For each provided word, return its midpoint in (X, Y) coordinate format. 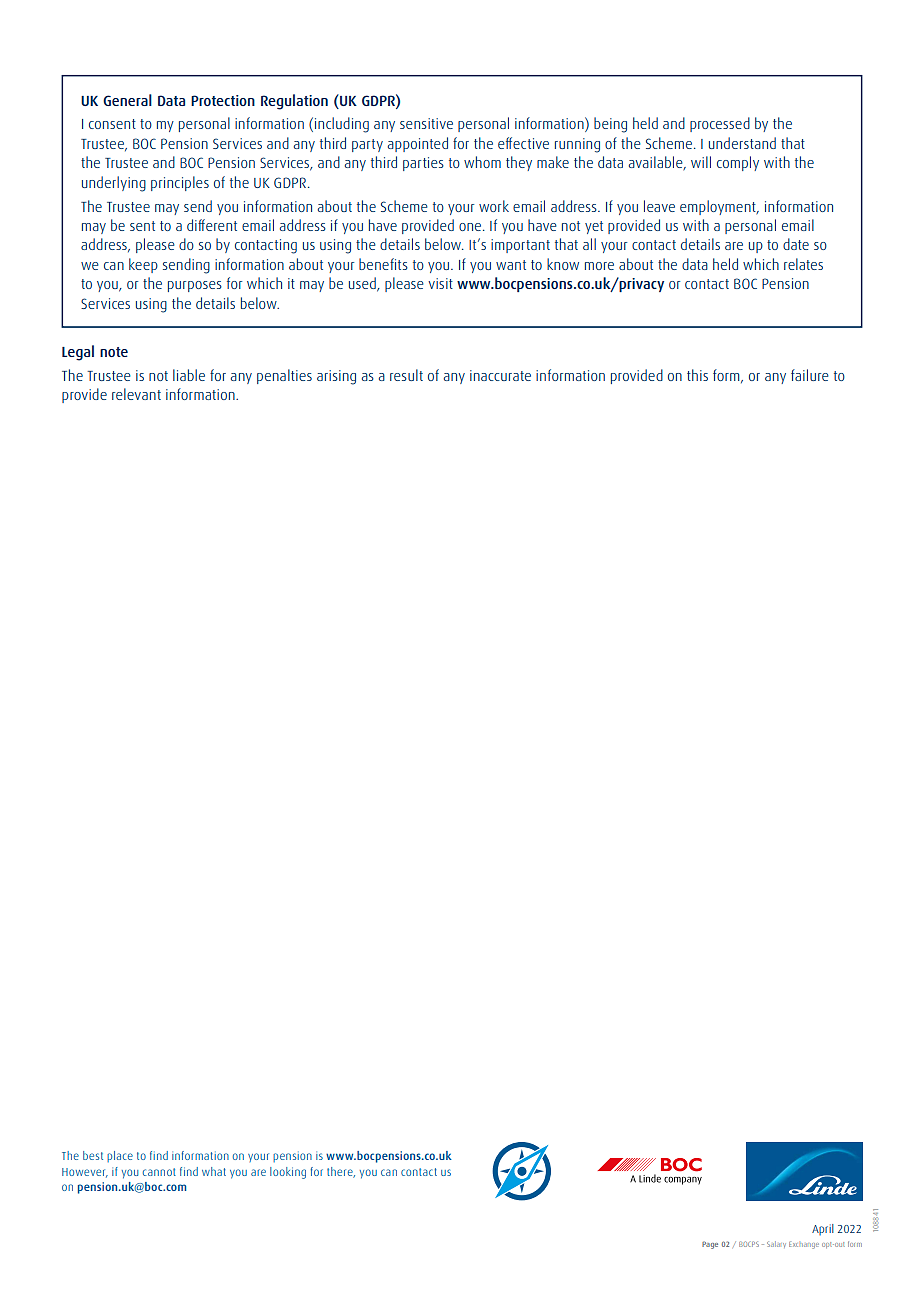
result (406, 375)
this (697, 375)
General (127, 100)
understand (742, 143)
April (823, 1230)
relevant (136, 394)
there (341, 1172)
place (120, 1156)
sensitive (426, 123)
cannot (159, 1172)
